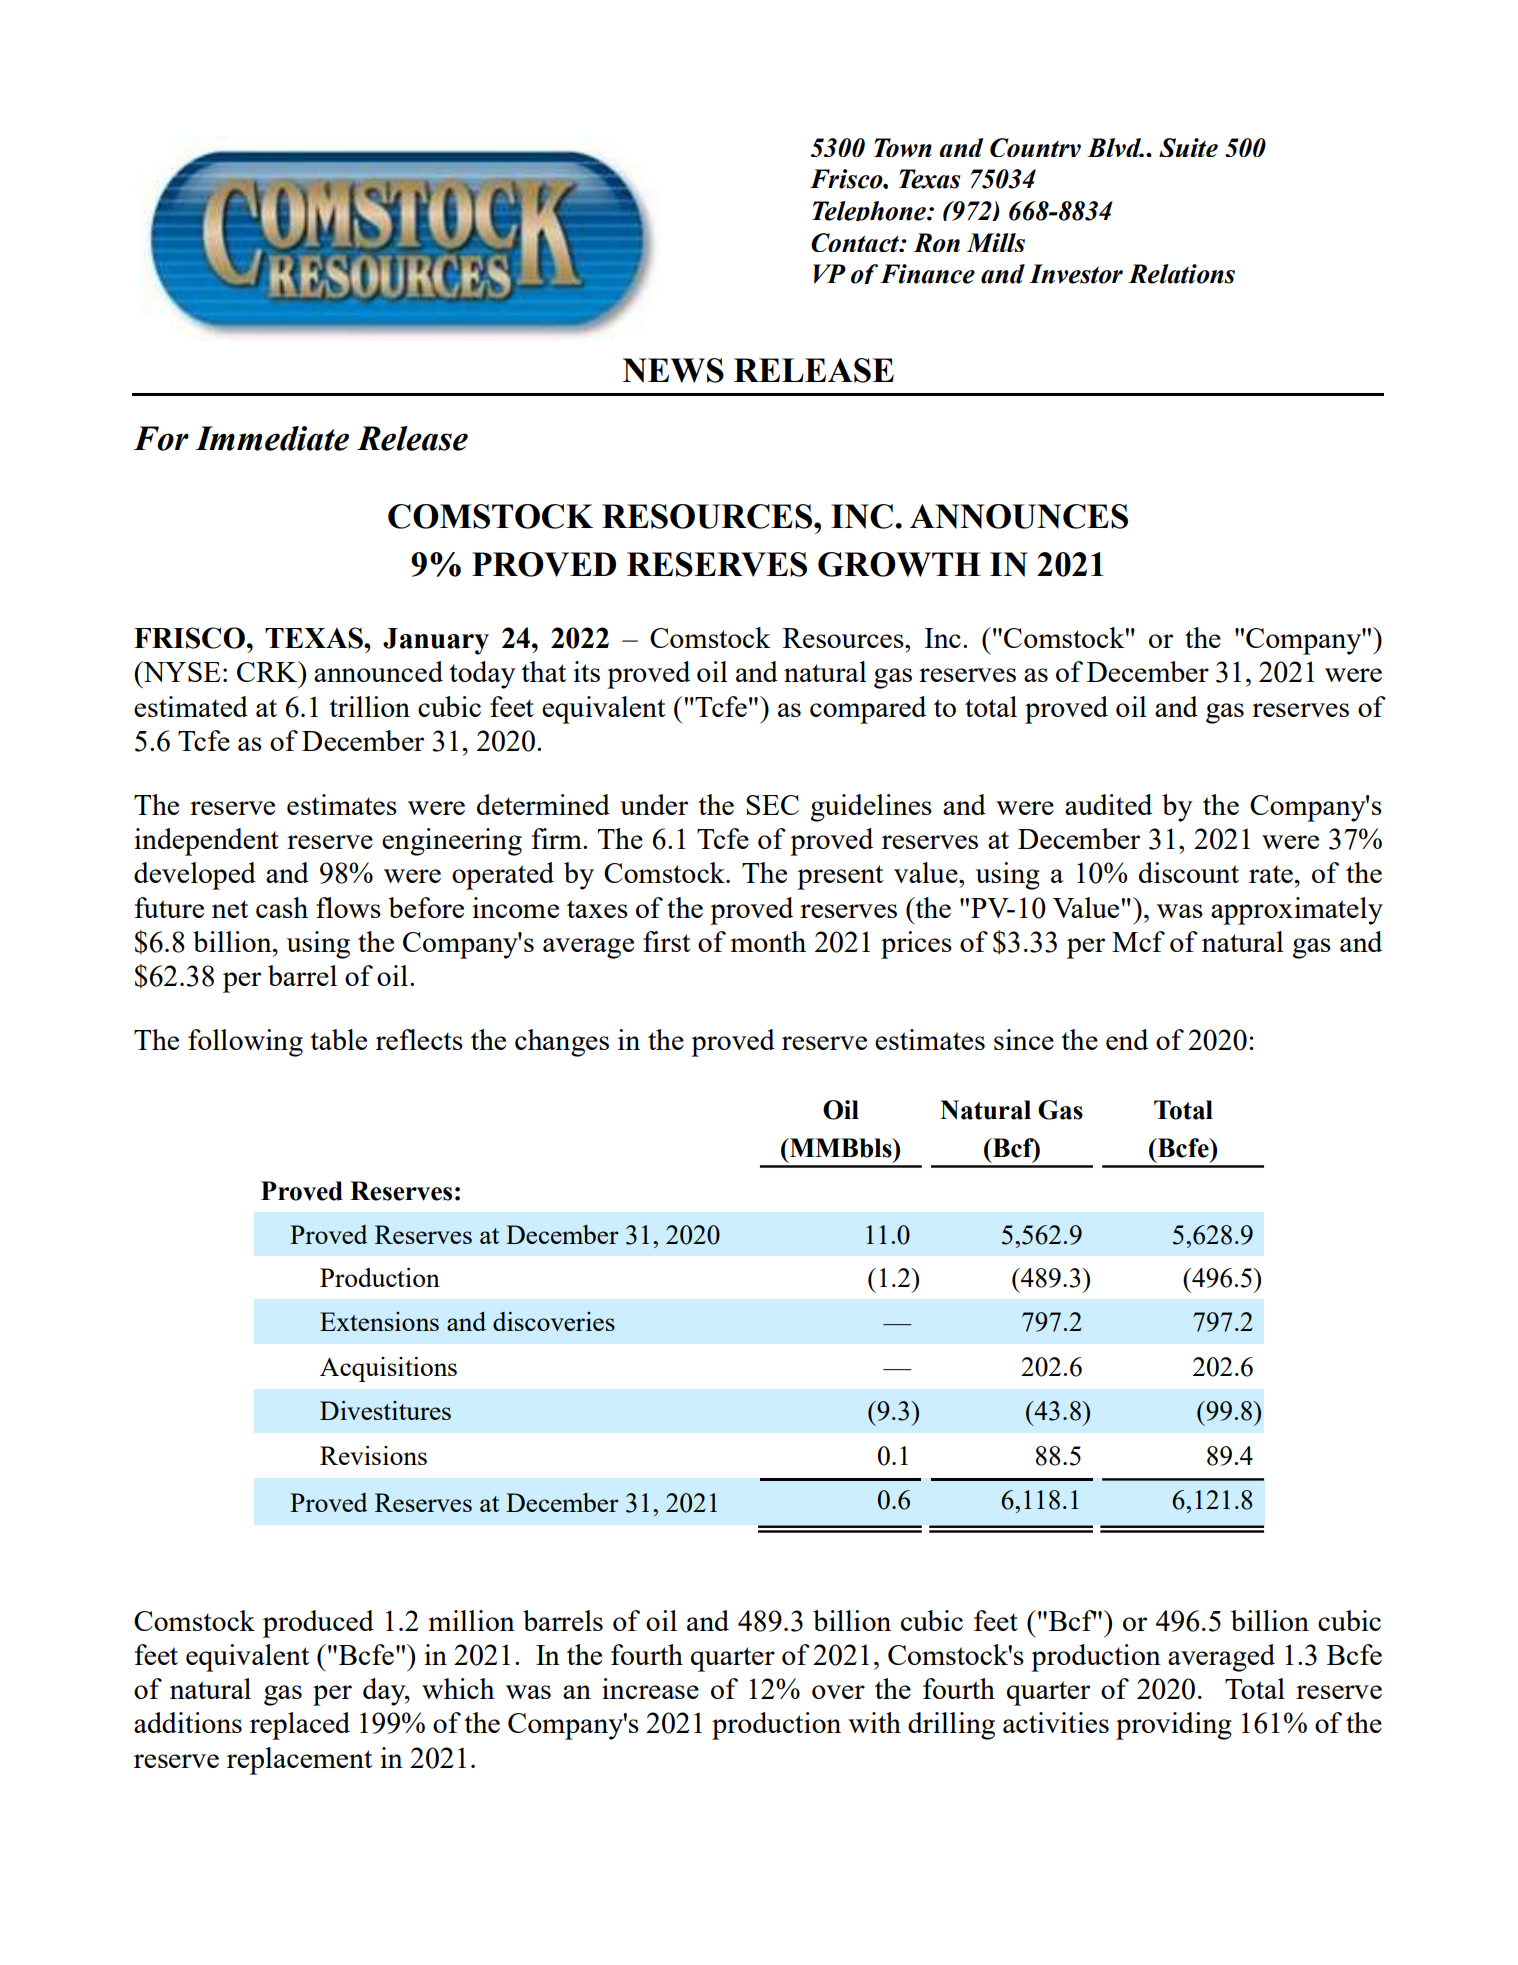 Image resolution: width=1518 pixels, height=1965 pixels. What do you see at coordinates (870, 211) in the screenshot?
I see `Telephone` at bounding box center [870, 211].
